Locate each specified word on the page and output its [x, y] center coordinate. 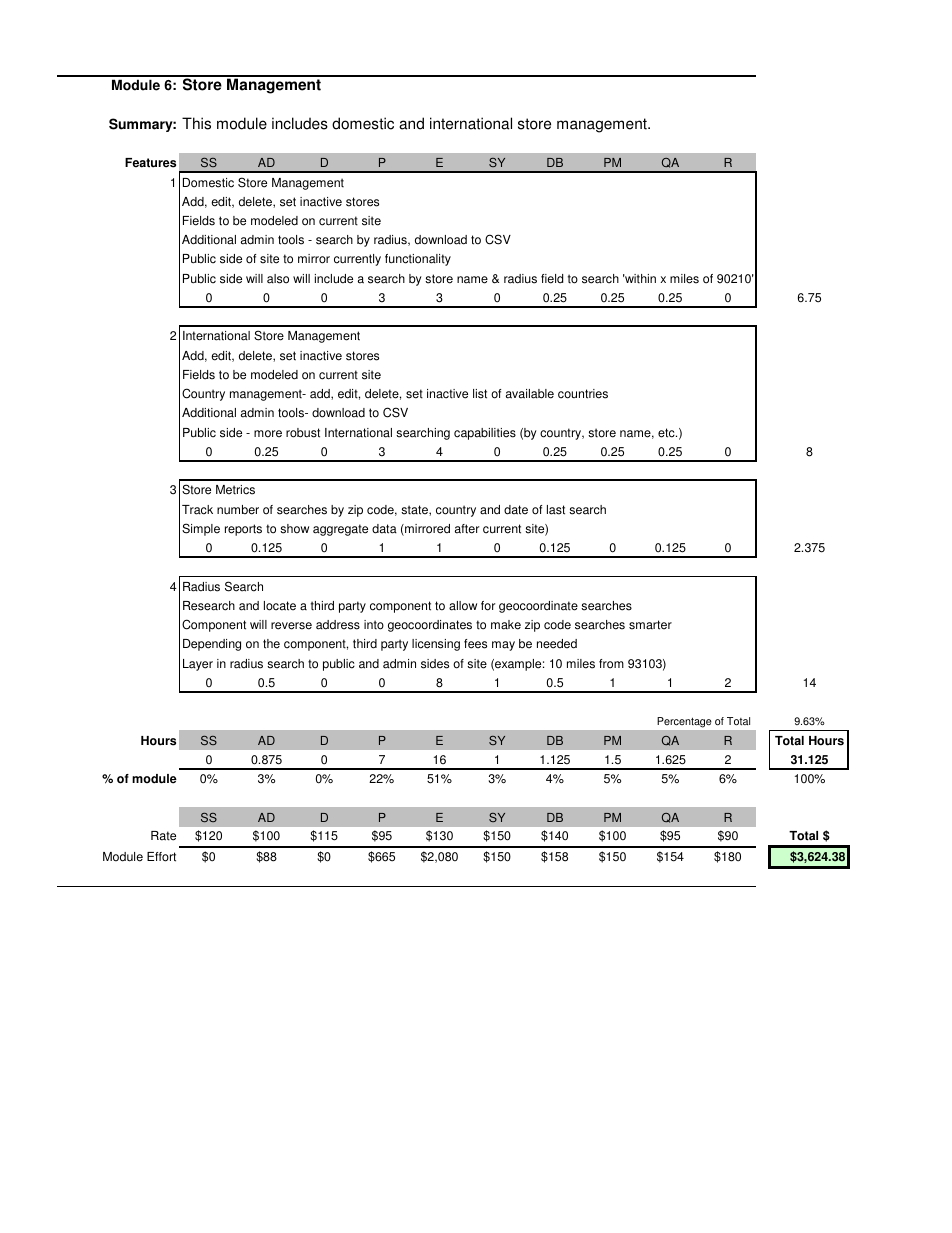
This [196, 123]
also [278, 279]
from [611, 664]
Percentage [684, 722]
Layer [198, 665]
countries [583, 394]
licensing [436, 645]
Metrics [235, 490]
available [530, 394]
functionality [418, 260]
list [480, 394]
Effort [161, 857]
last [556, 510]
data [384, 529]
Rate [163, 836]
